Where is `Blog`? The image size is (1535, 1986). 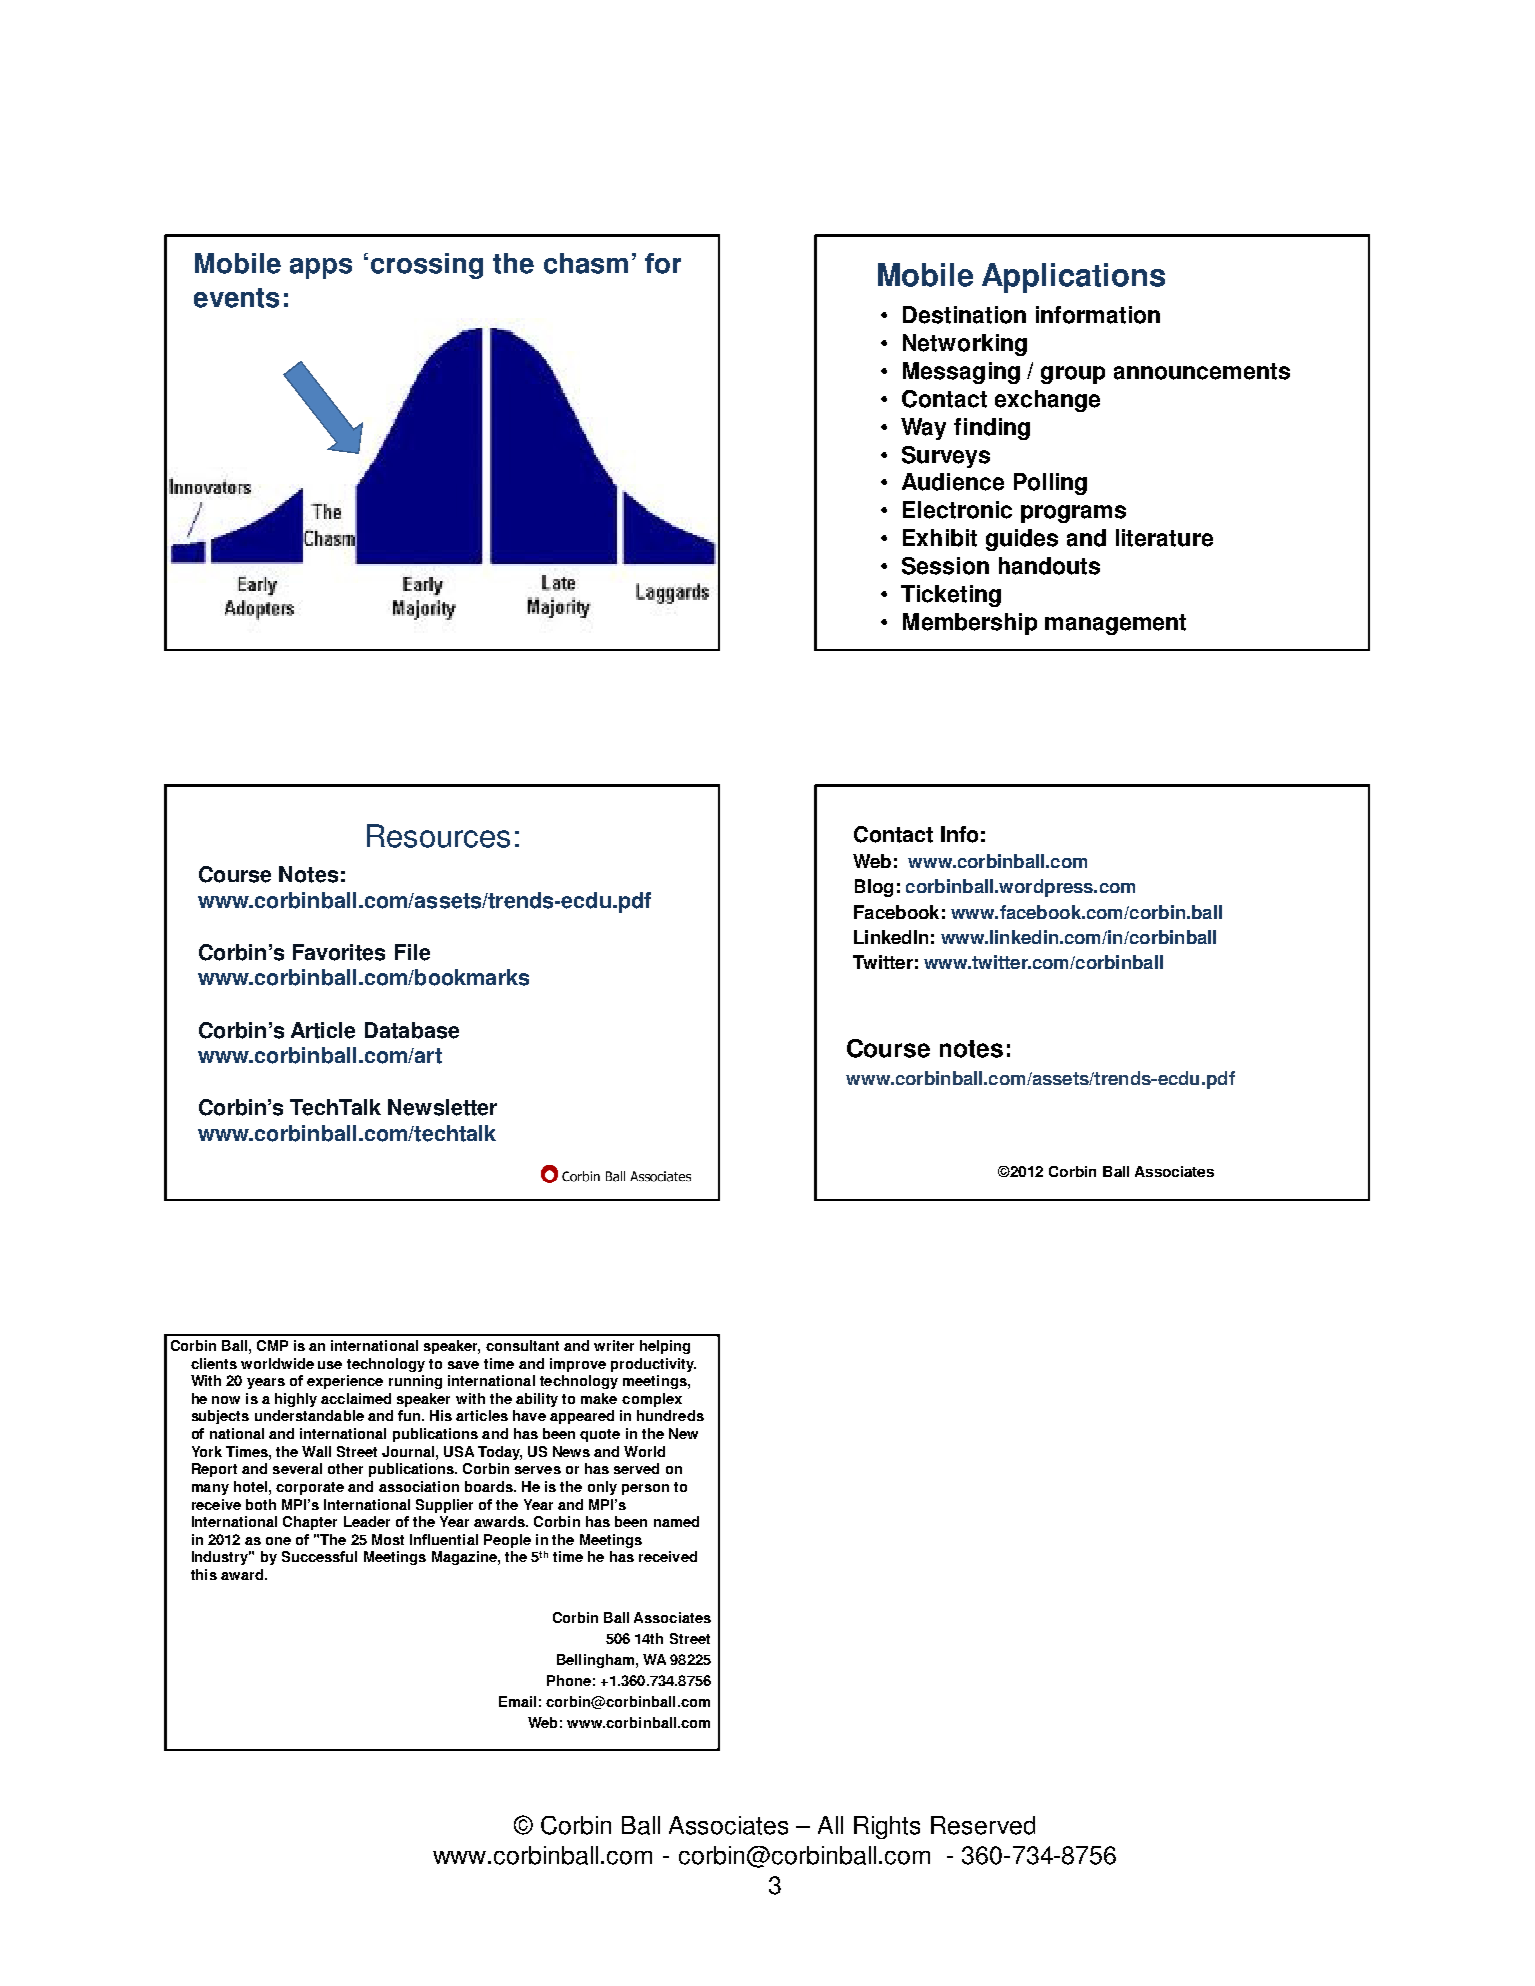 Blog is located at coordinates (874, 888).
